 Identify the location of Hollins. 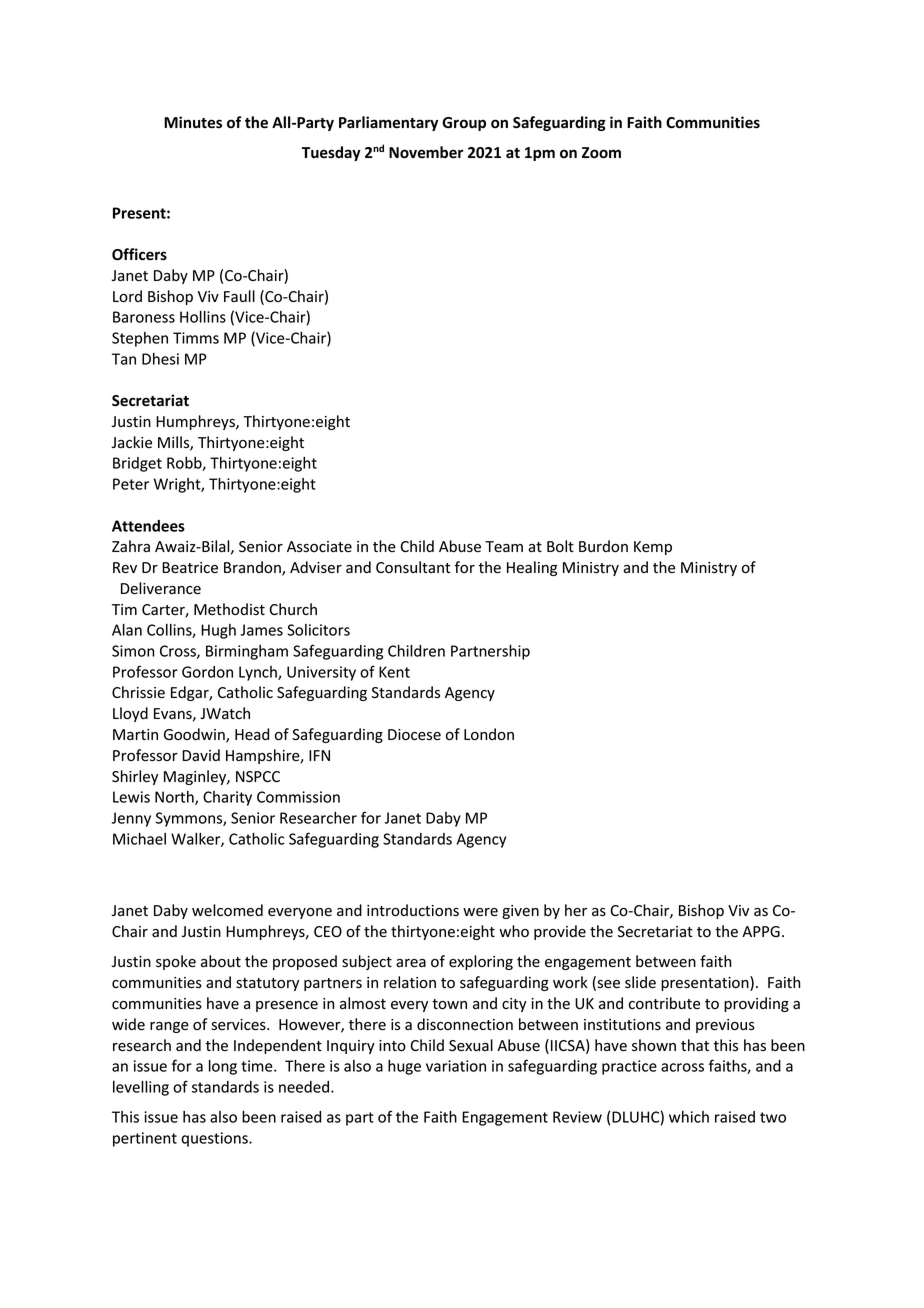
(203, 317).
